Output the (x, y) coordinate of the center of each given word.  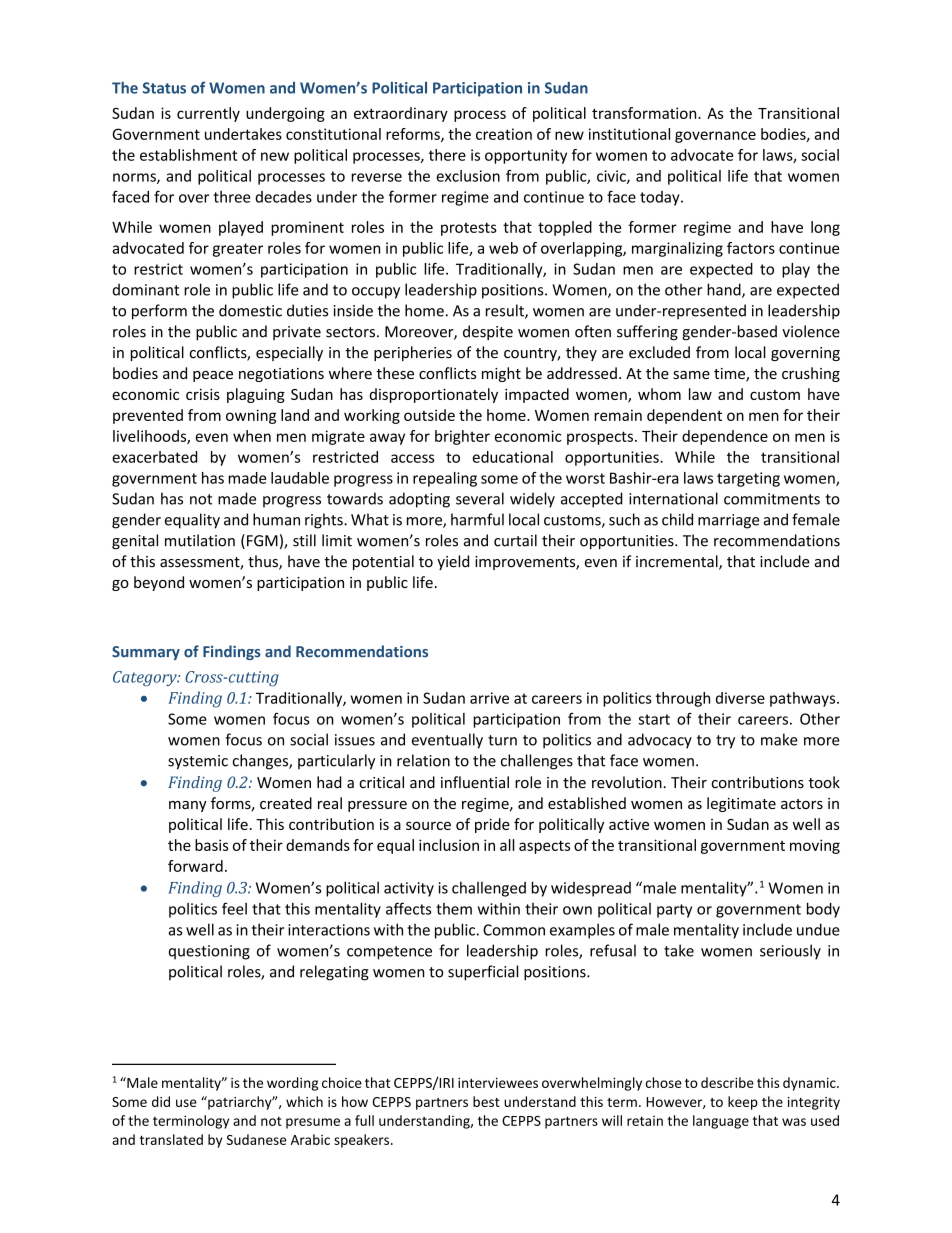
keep (743, 1103)
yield (453, 562)
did (161, 1101)
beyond (159, 583)
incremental (678, 562)
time (730, 375)
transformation (645, 113)
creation (504, 134)
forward (195, 866)
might (501, 374)
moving (815, 846)
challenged (489, 889)
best (486, 1101)
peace (213, 376)
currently (208, 114)
